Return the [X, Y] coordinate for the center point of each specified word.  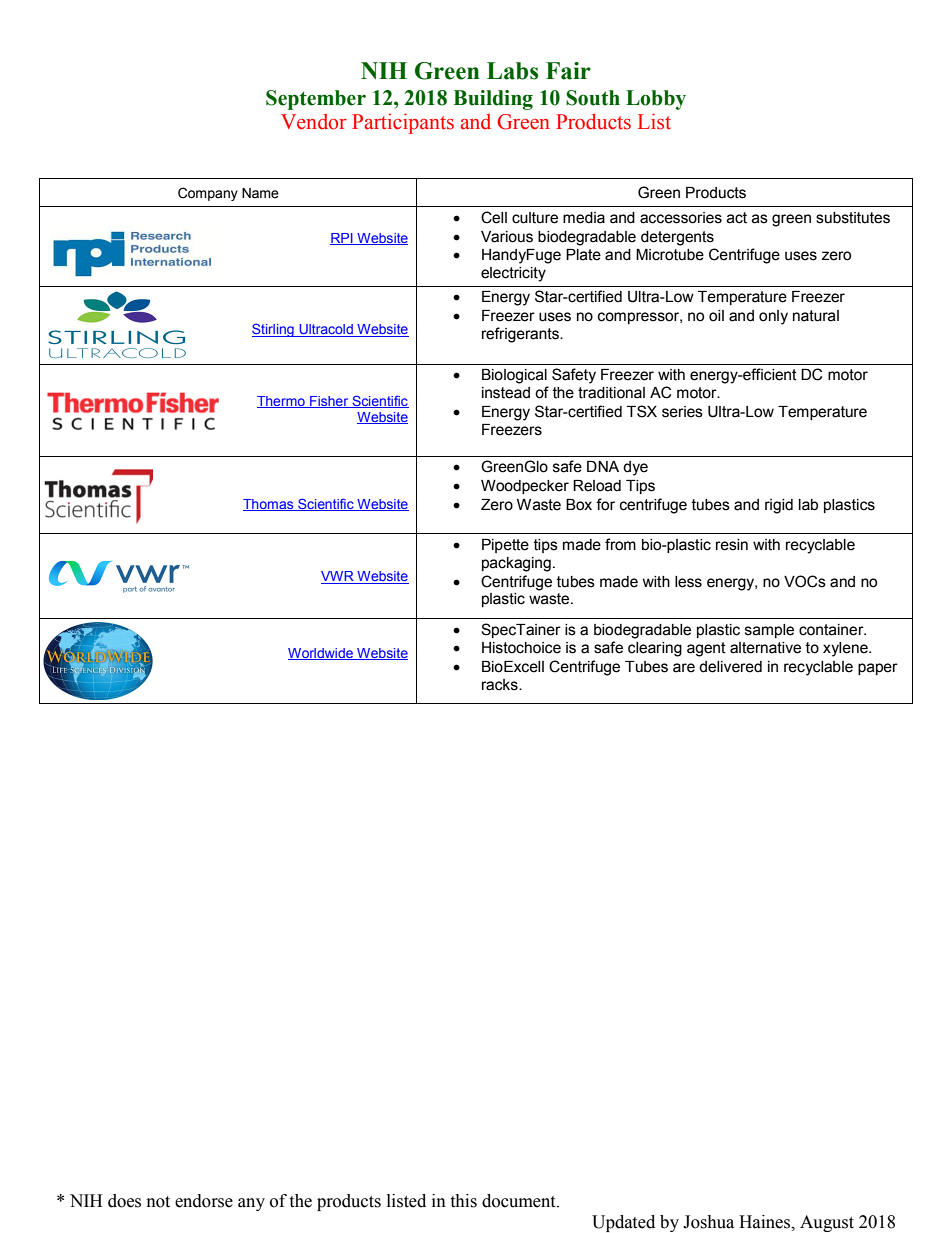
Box [579, 505]
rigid [779, 506]
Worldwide [322, 654]
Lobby [656, 100]
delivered [730, 667]
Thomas [269, 505]
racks [501, 685]
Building [493, 100]
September [316, 100]
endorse [204, 1201]
